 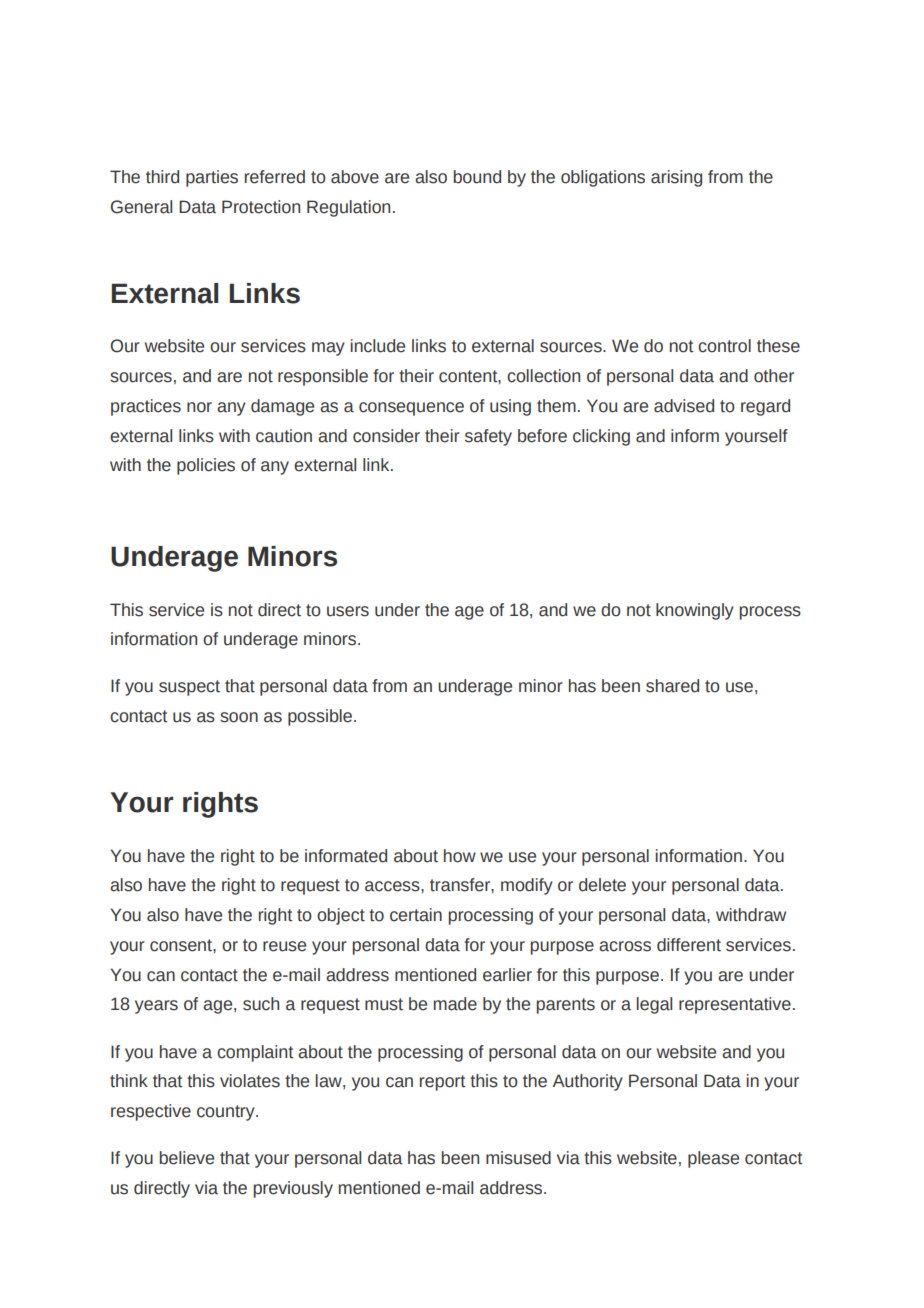 I want to click on parties, so click(x=212, y=178).
